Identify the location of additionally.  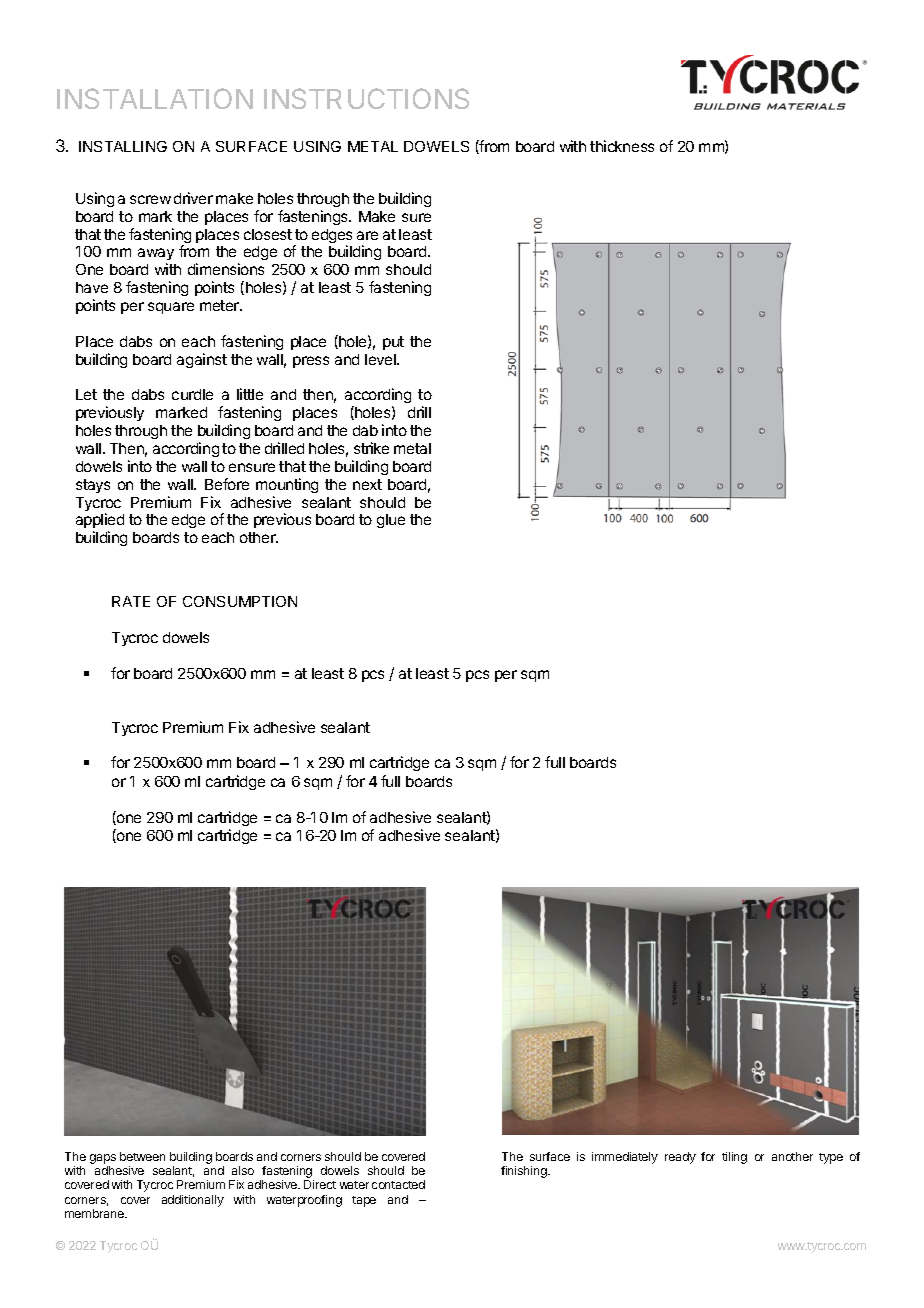
(193, 1201).
